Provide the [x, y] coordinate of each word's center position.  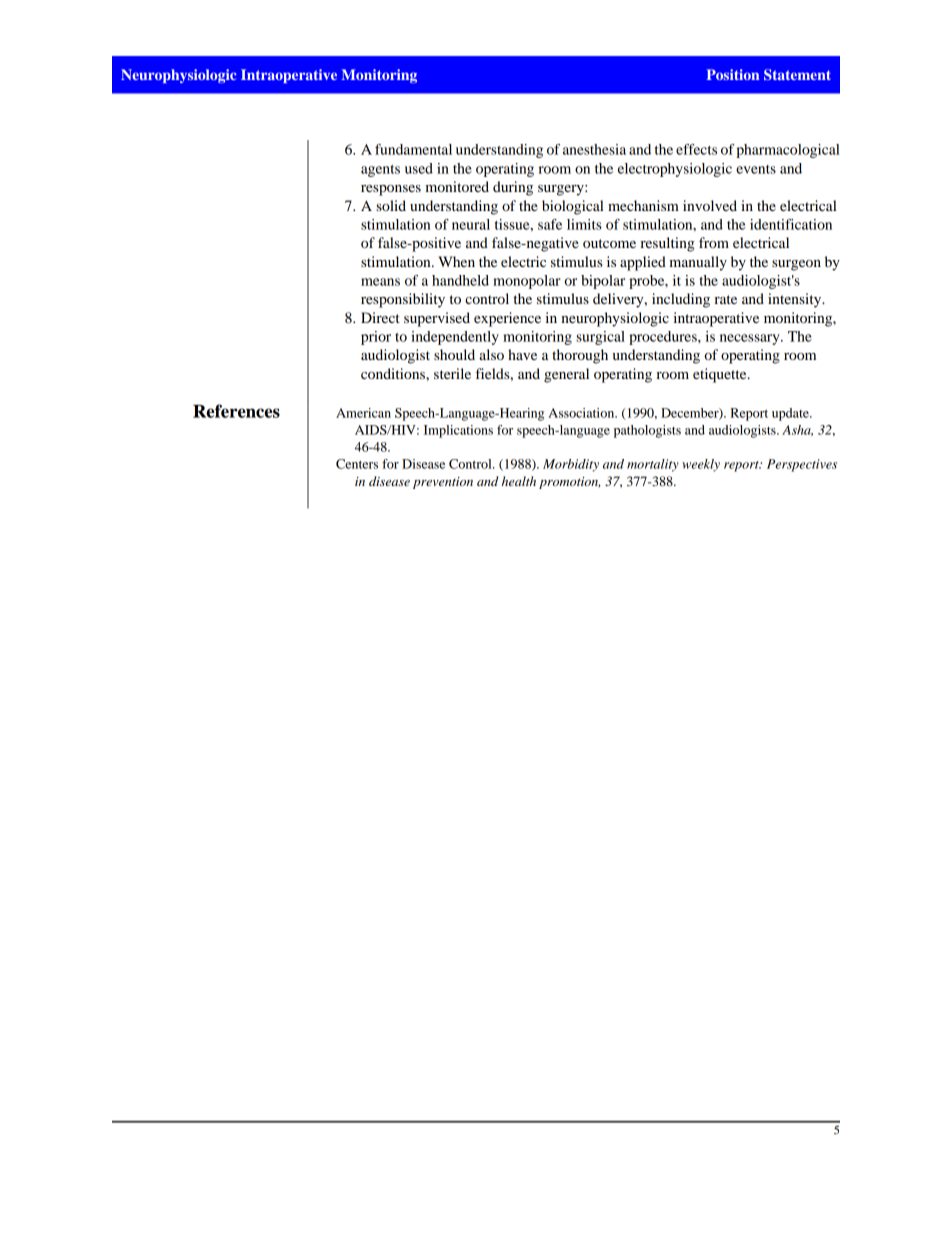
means [380, 282]
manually [698, 263]
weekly [701, 465]
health [519, 481]
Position [733, 74]
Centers [357, 464]
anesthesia [594, 149]
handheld [460, 280]
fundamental [413, 149]
